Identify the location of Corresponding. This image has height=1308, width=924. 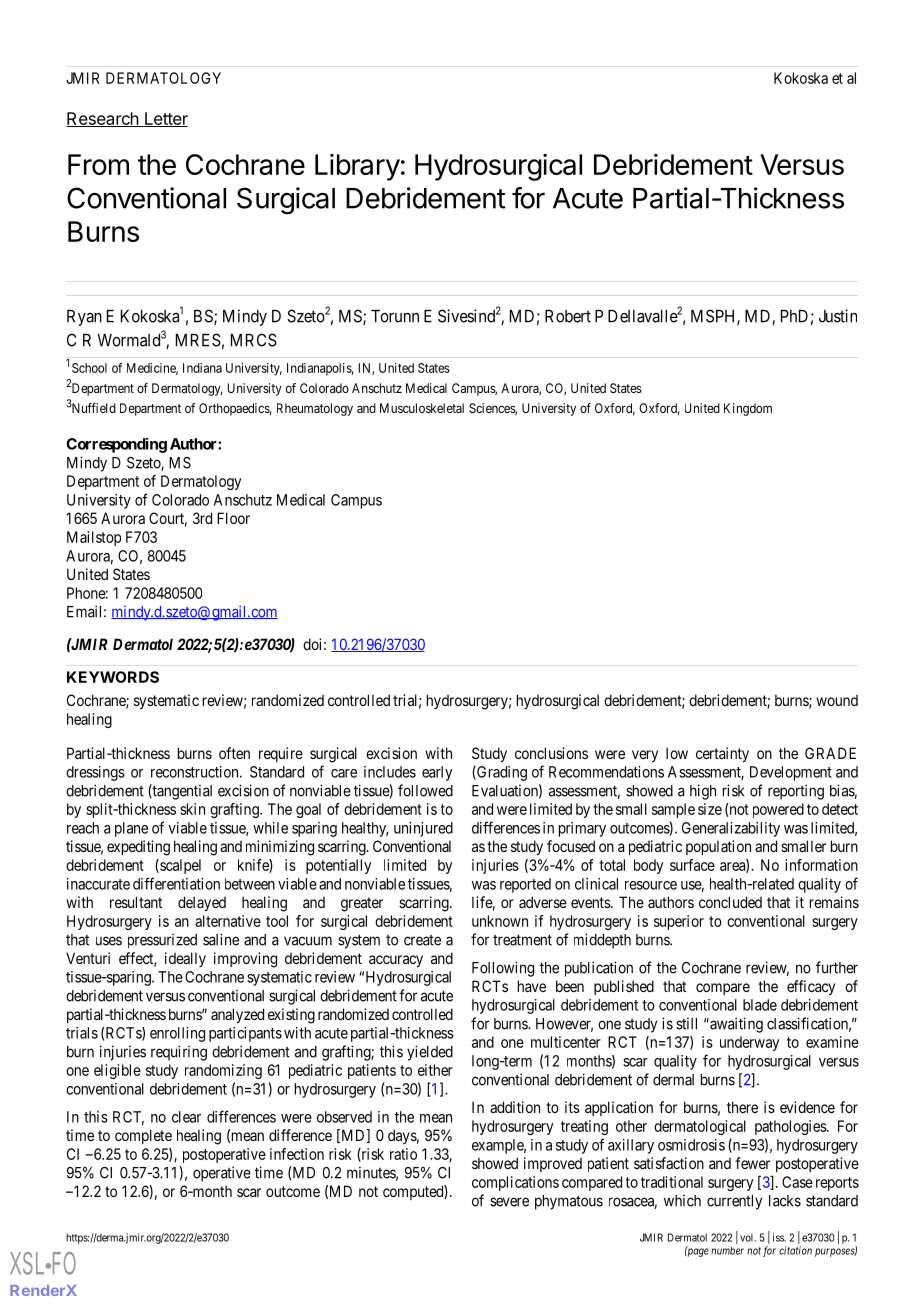
(116, 445).
